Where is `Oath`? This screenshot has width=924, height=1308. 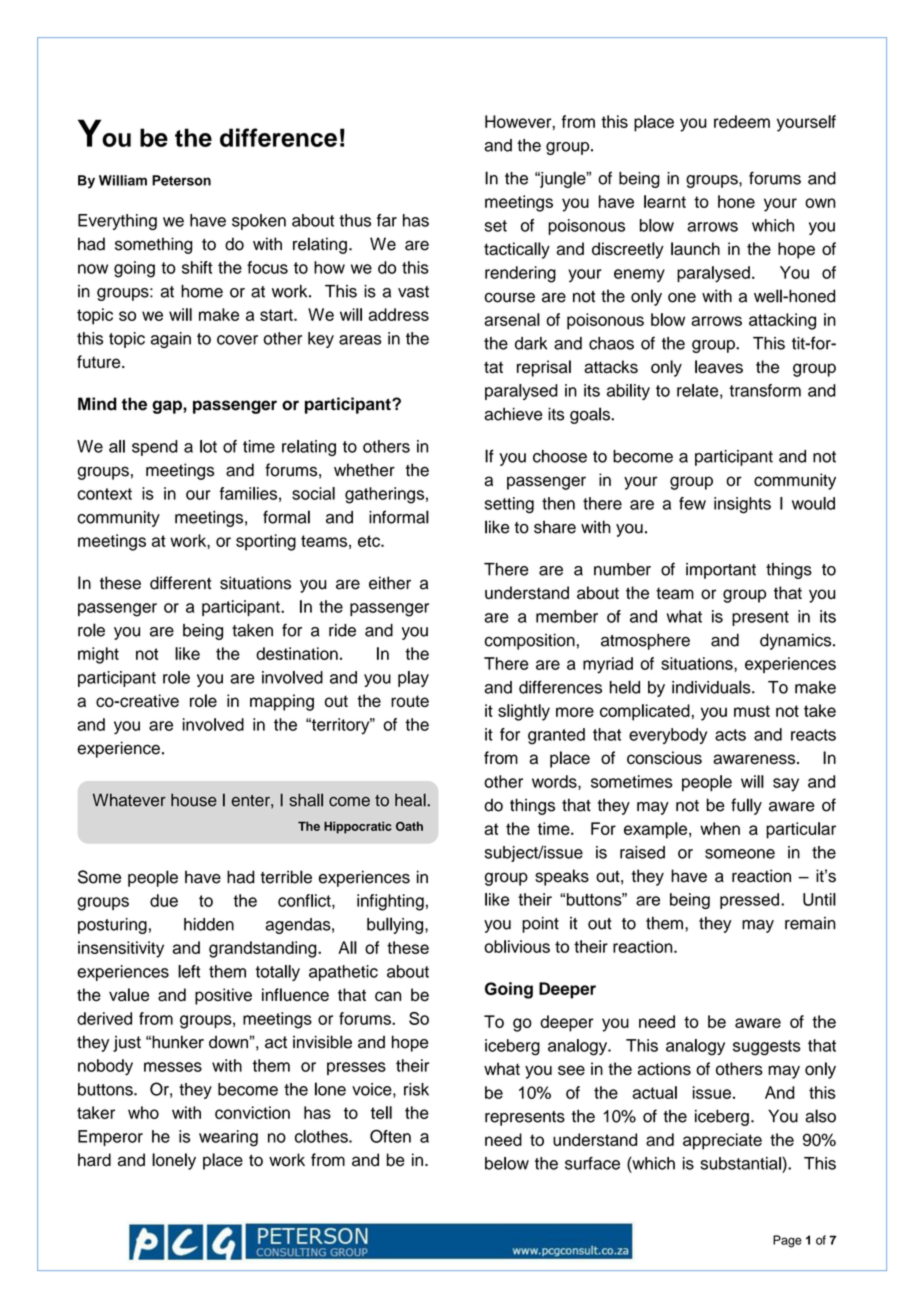 Oath is located at coordinates (409, 826).
